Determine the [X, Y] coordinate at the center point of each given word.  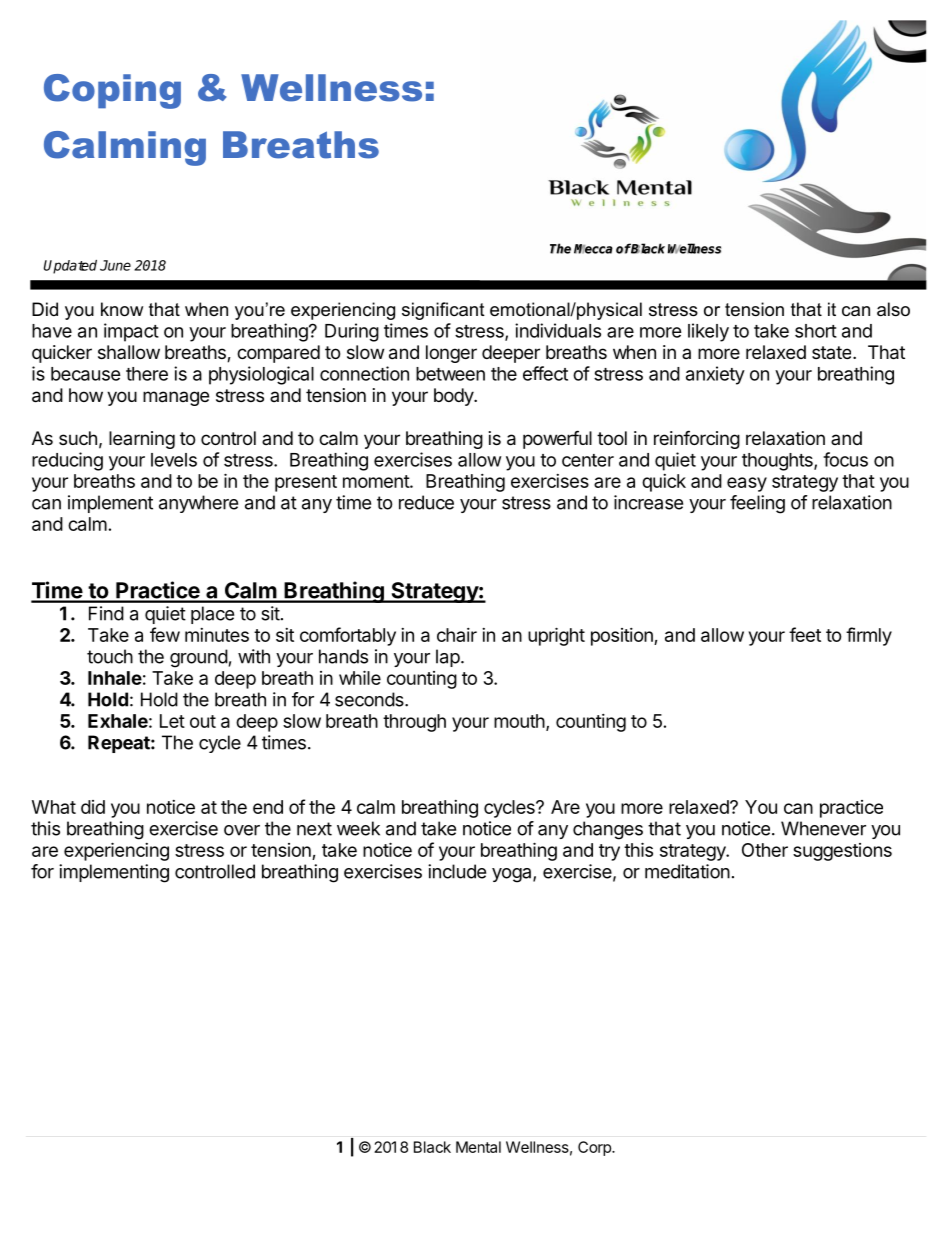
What [54, 807]
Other [765, 850]
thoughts [778, 462]
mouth [519, 721]
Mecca [593, 249]
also [893, 309]
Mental [478, 1147]
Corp [595, 1148]
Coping [112, 91]
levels [174, 460]
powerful [557, 439]
